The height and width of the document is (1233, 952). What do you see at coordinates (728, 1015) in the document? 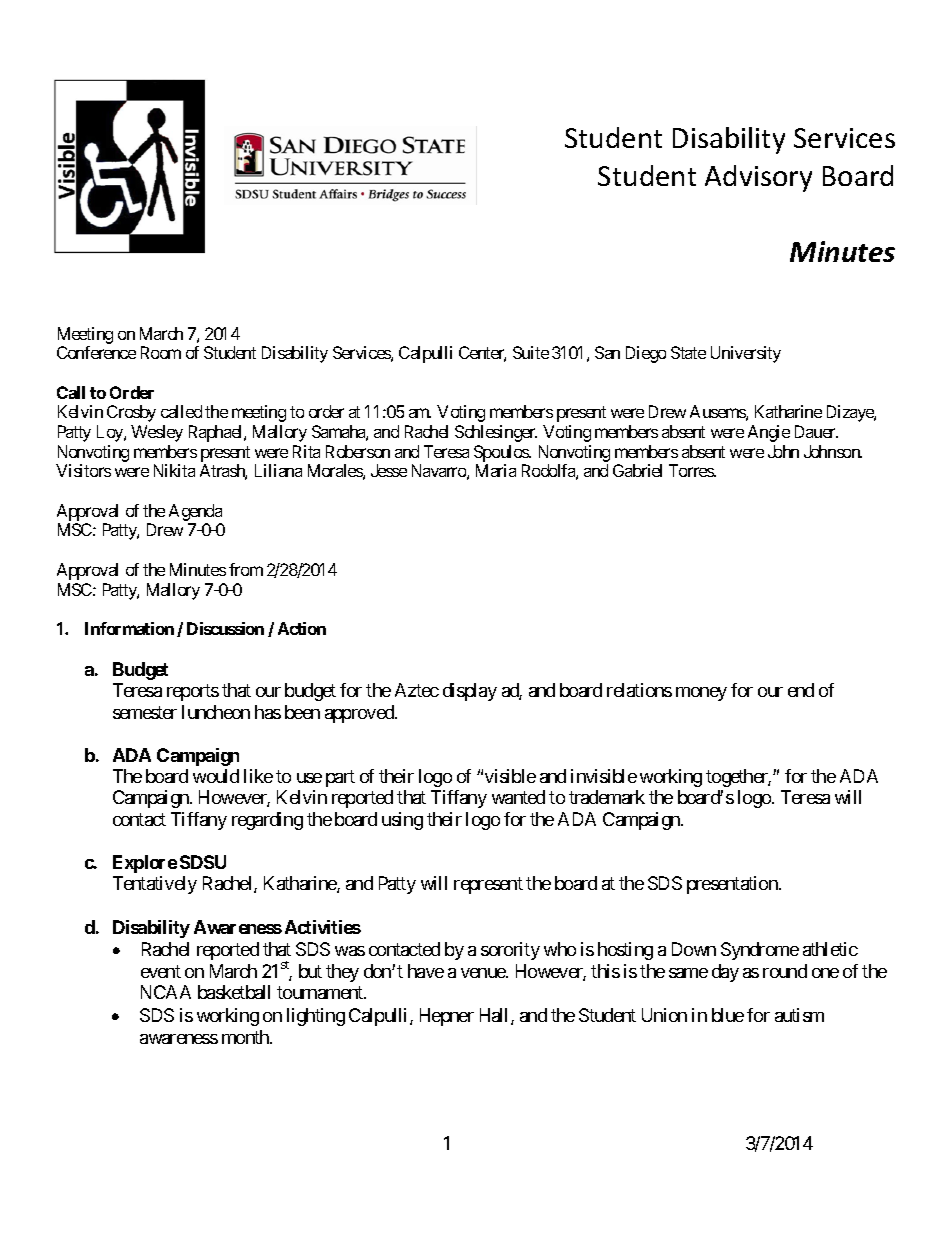
I see `blue` at bounding box center [728, 1015].
